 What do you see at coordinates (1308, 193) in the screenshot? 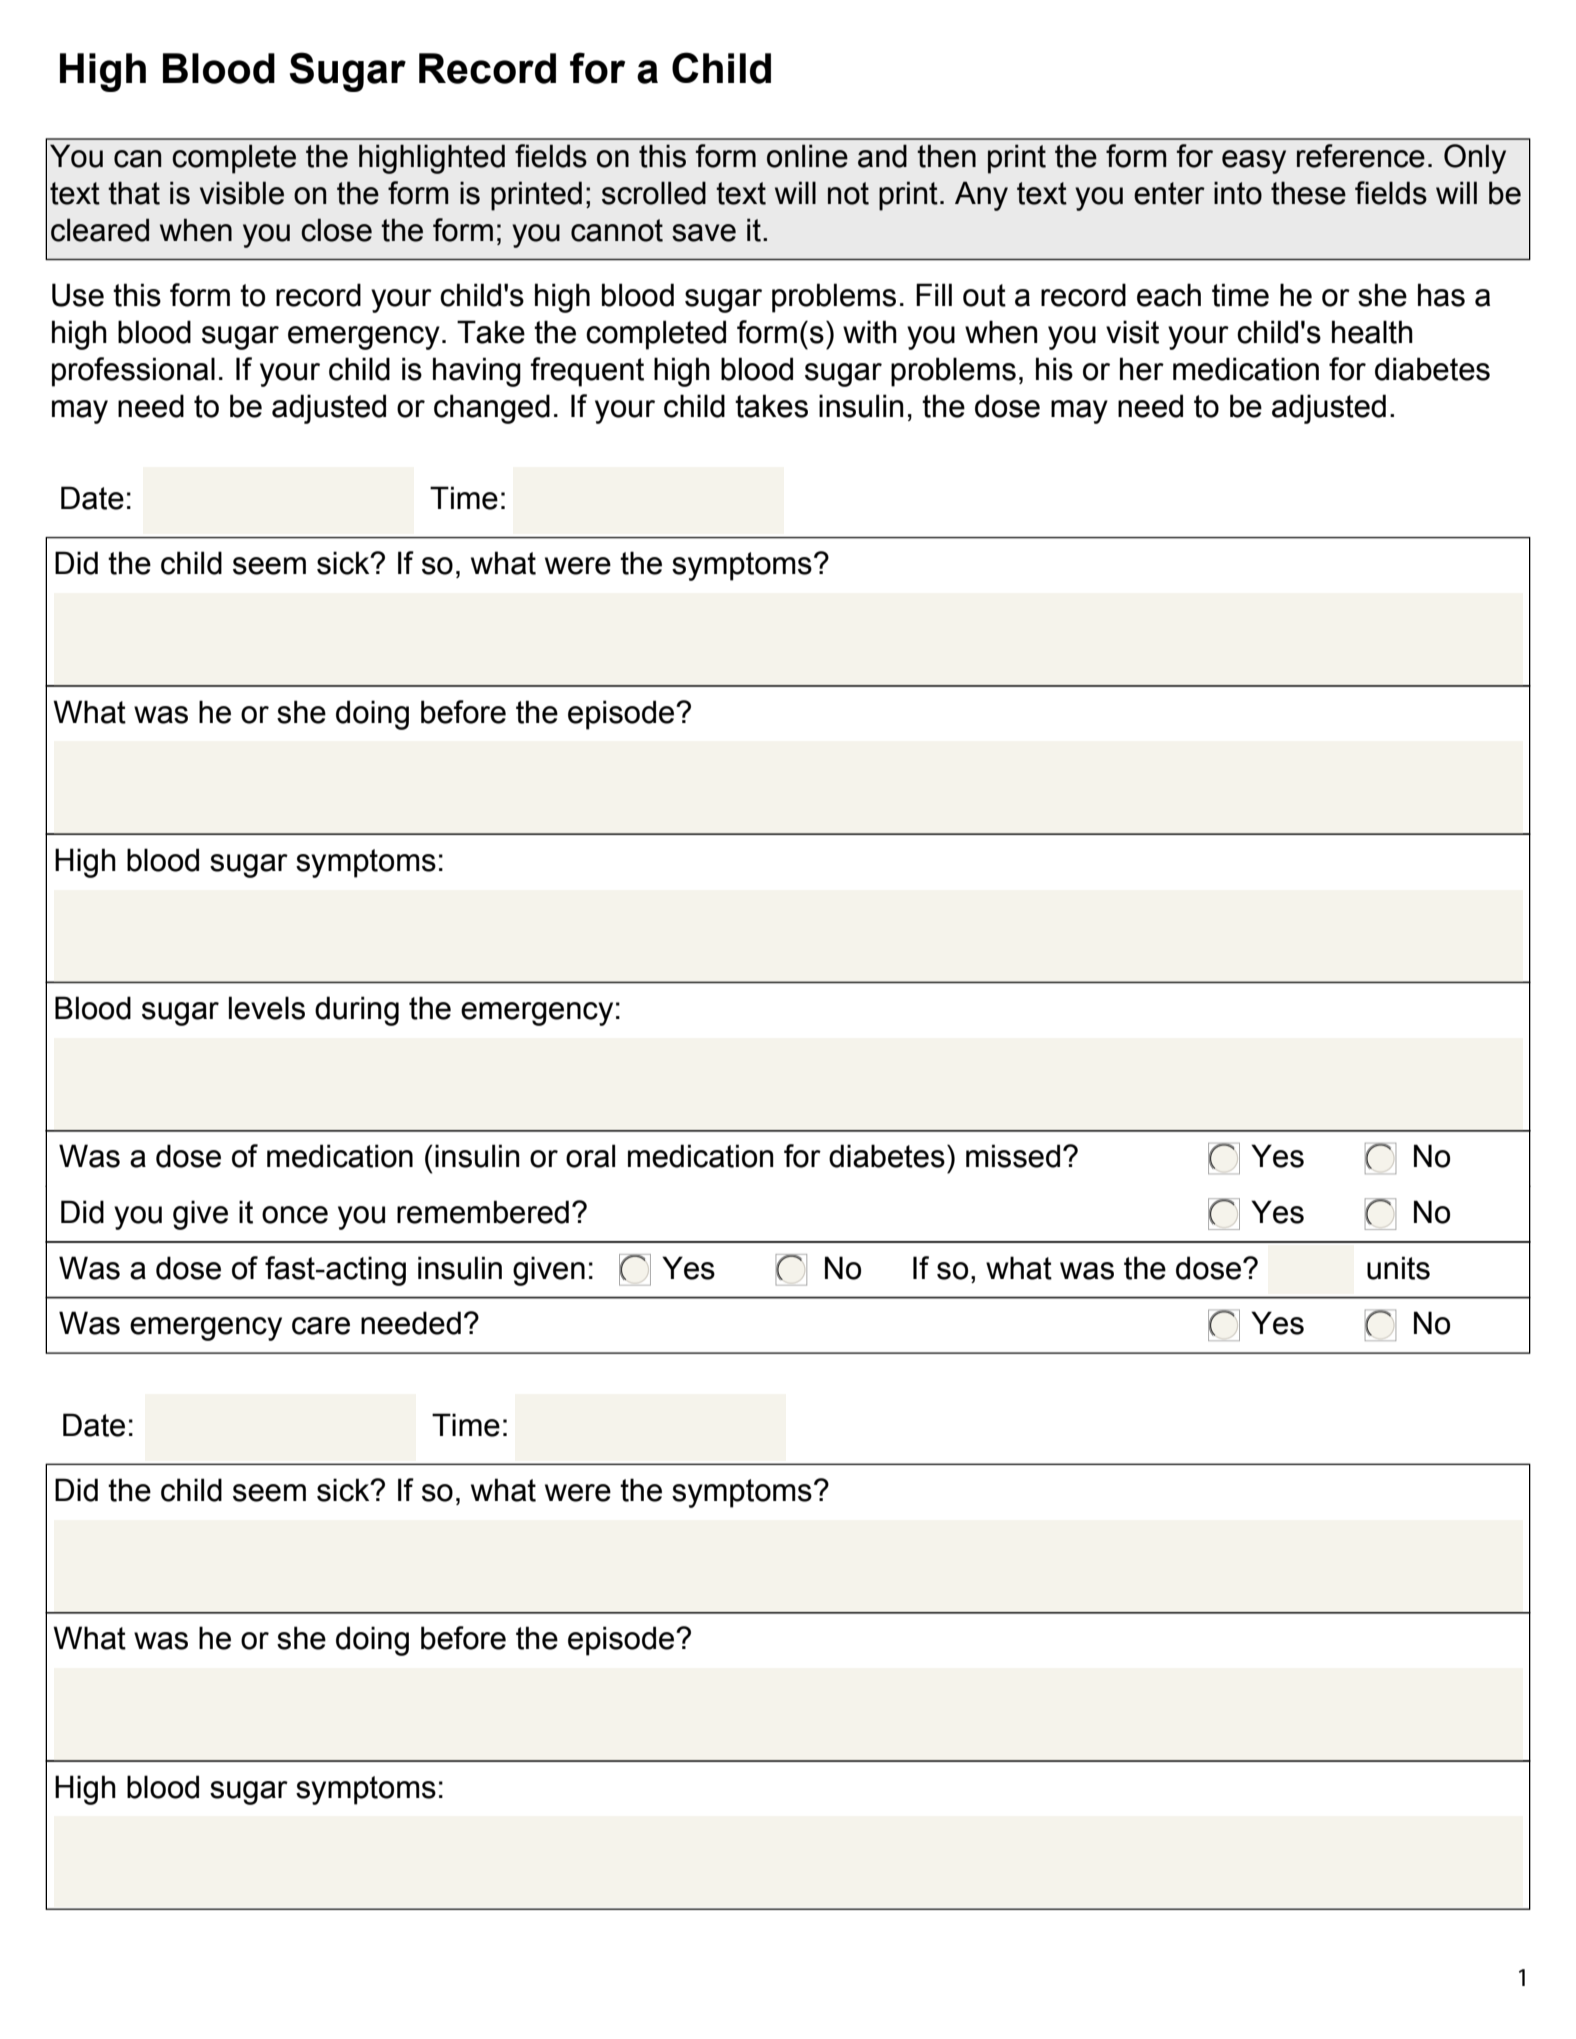
I see `these` at bounding box center [1308, 193].
